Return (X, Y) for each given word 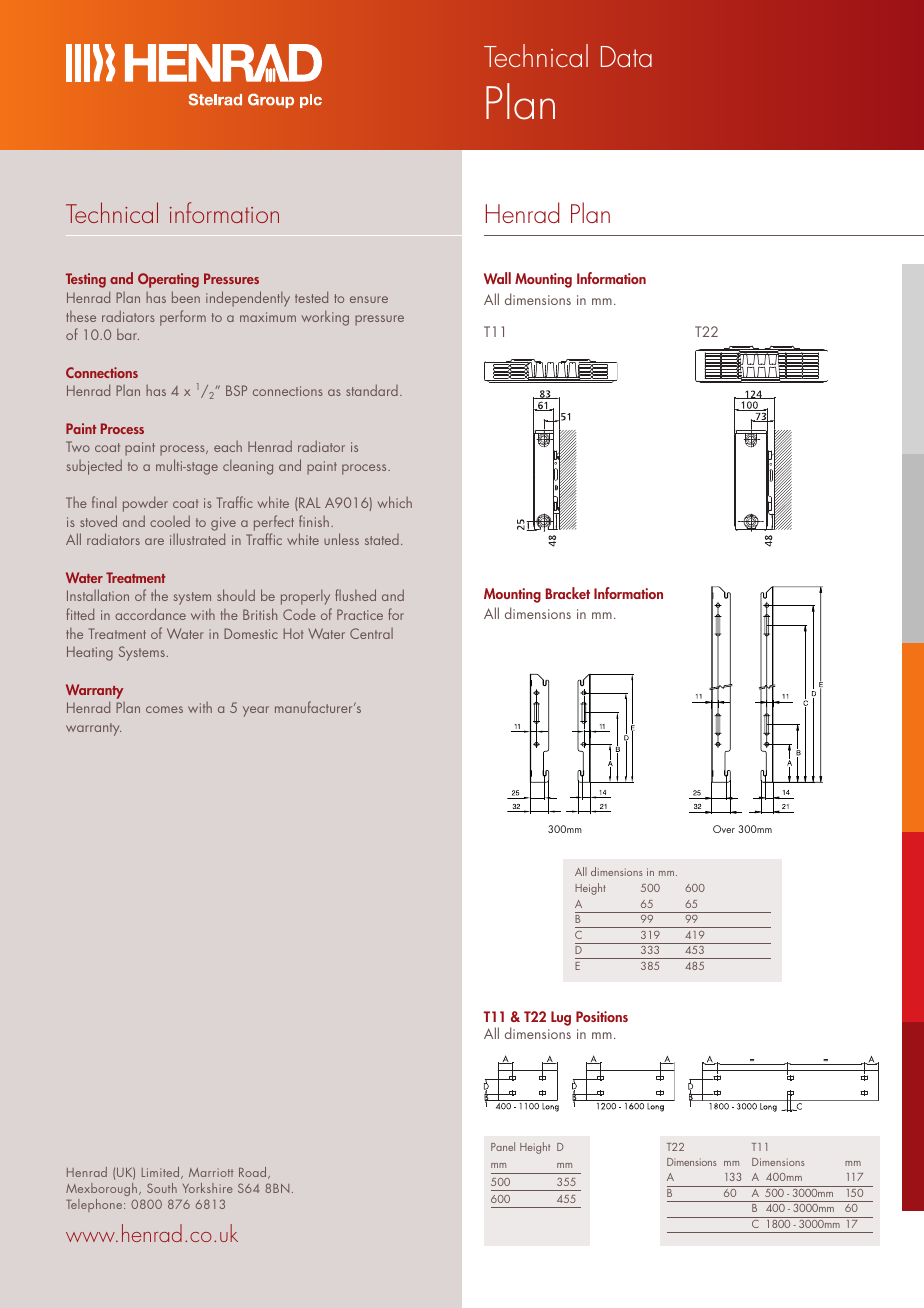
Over (724, 829)
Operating (168, 280)
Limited (162, 1173)
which (395, 502)
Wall (497, 278)
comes (164, 709)
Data (626, 56)
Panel (503, 1146)
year (256, 711)
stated (382, 539)
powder (145, 504)
